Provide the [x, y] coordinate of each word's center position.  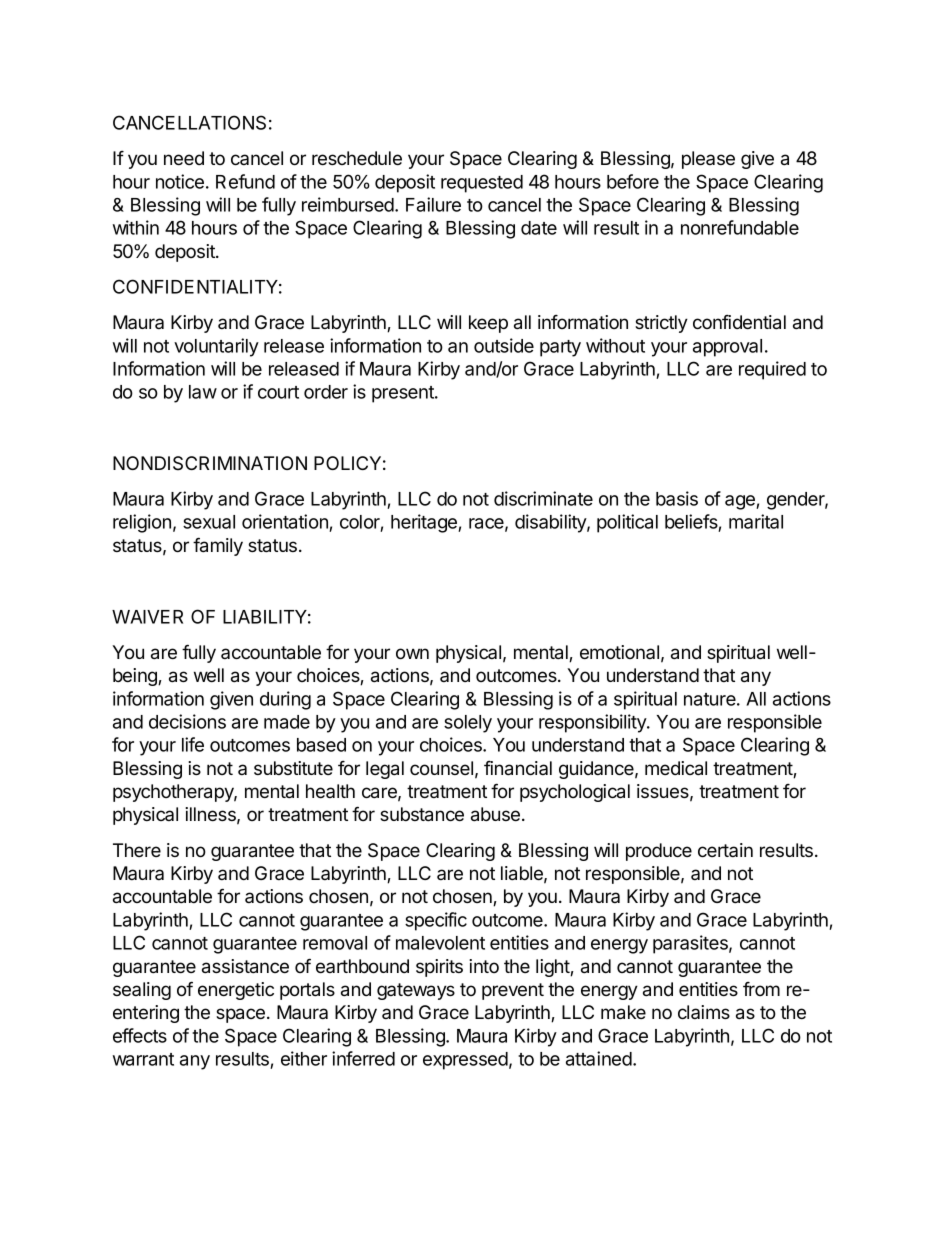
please [708, 160]
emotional [619, 652]
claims [704, 1012]
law [203, 392]
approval [727, 348]
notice [180, 181]
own [412, 654]
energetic [236, 991]
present [404, 394]
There [137, 850]
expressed [465, 1061]
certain [725, 850]
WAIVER [147, 617]
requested [482, 184]
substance [422, 814]
